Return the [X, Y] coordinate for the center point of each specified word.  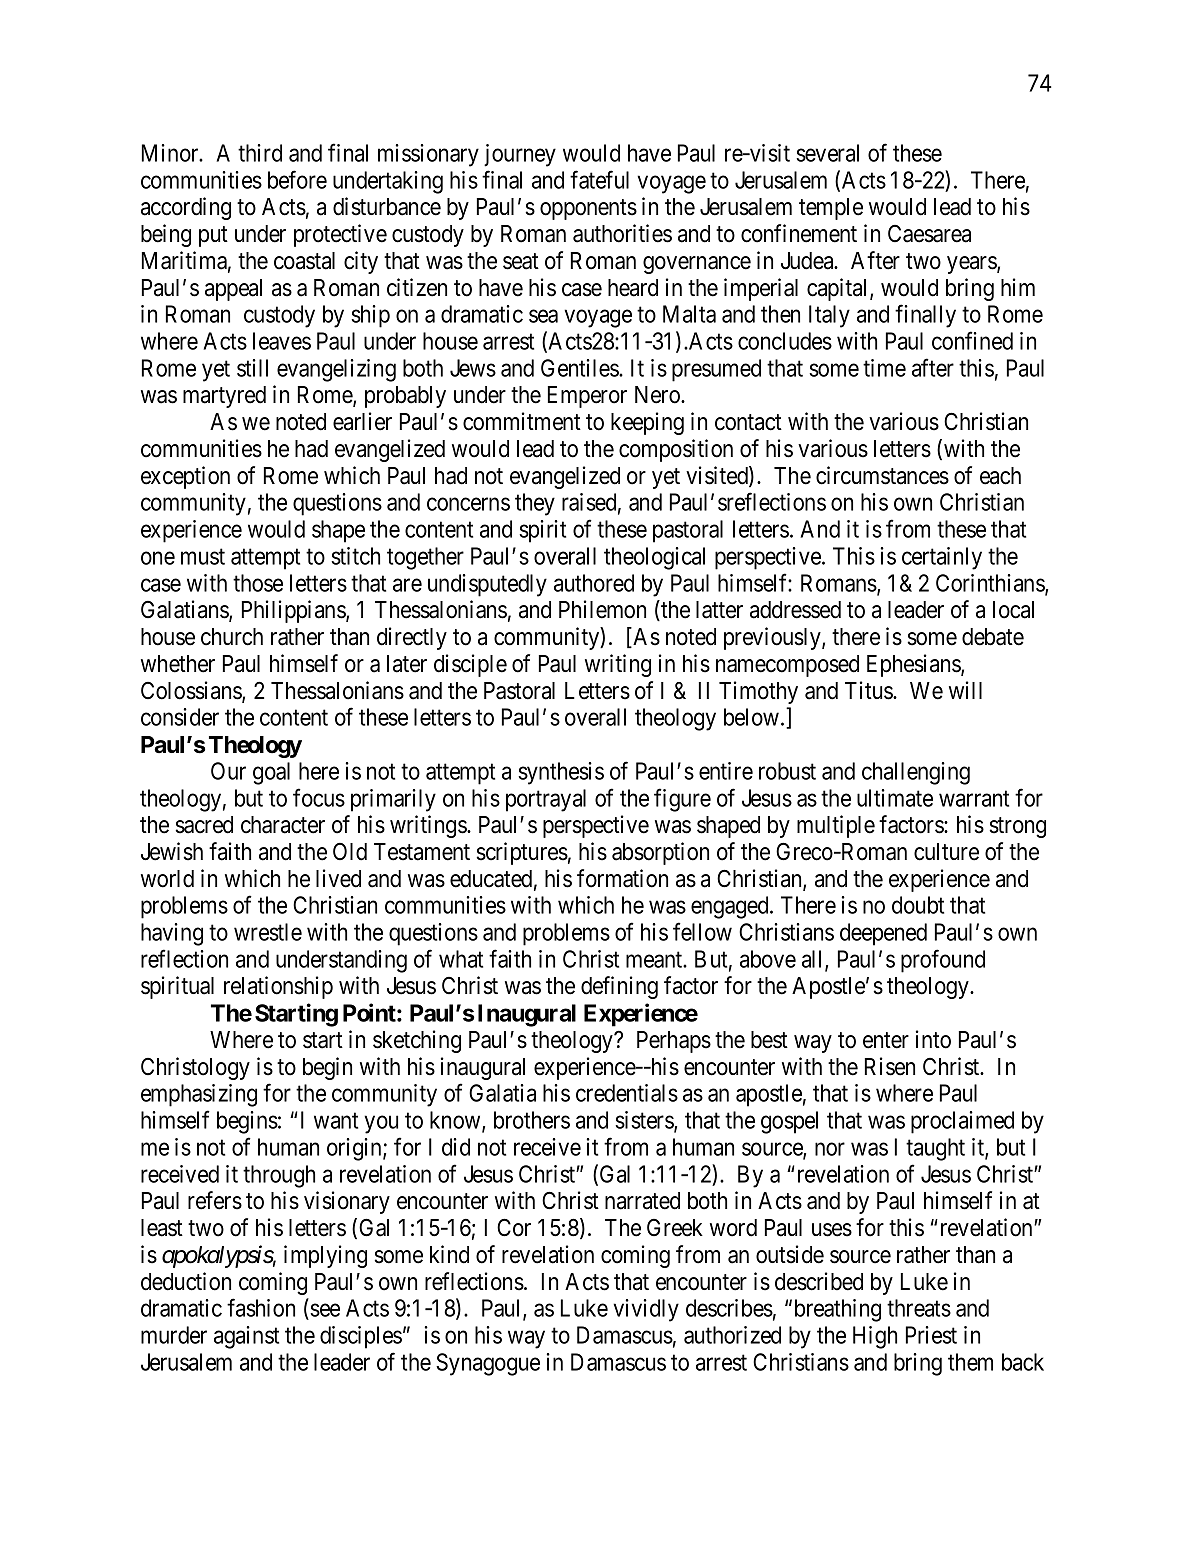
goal [271, 773]
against [246, 1337]
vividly [646, 1310]
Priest [931, 1335]
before [297, 179]
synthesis [561, 773]
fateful [599, 179]
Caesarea [929, 234]
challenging [916, 773]
